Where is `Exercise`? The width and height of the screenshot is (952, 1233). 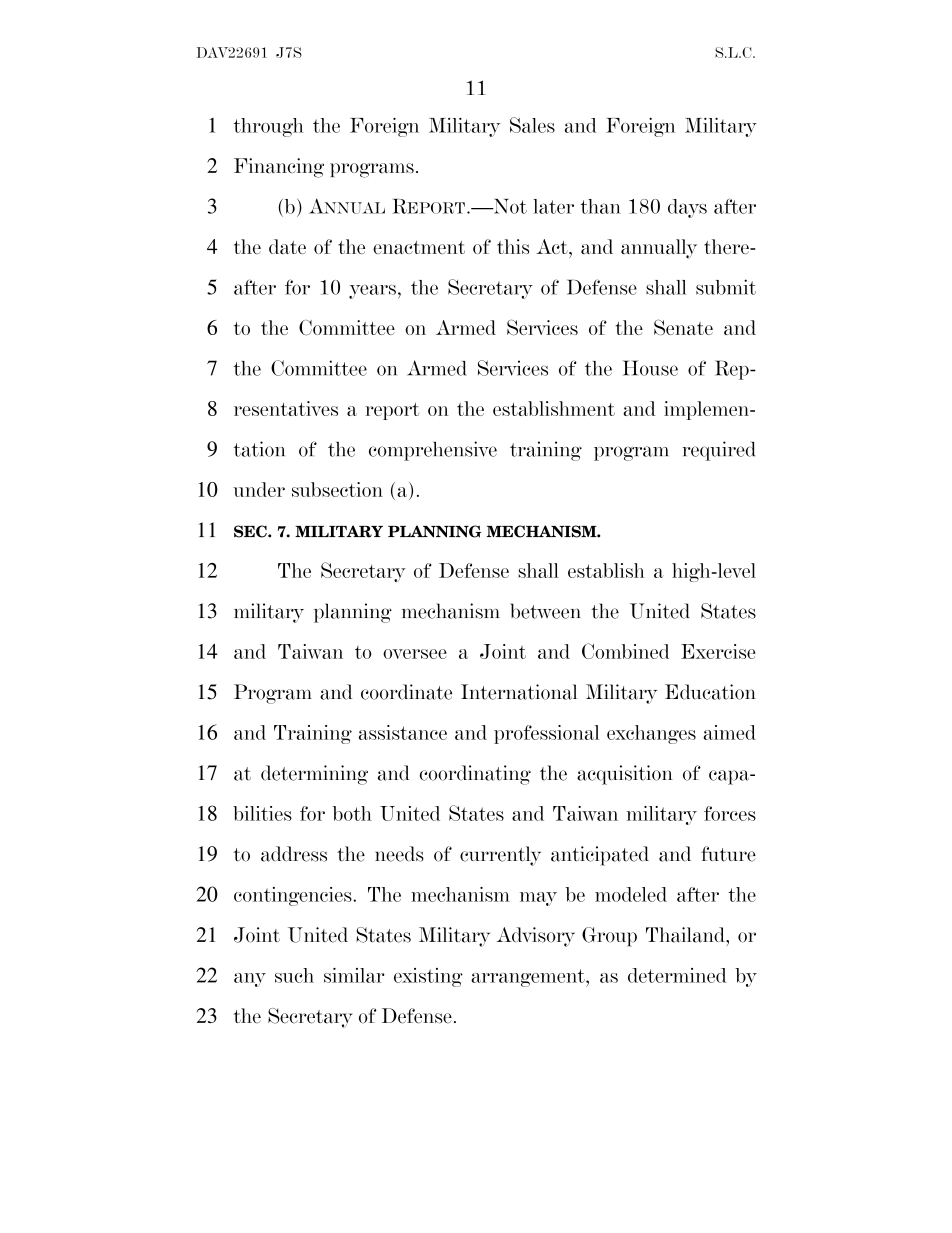 Exercise is located at coordinates (718, 651).
